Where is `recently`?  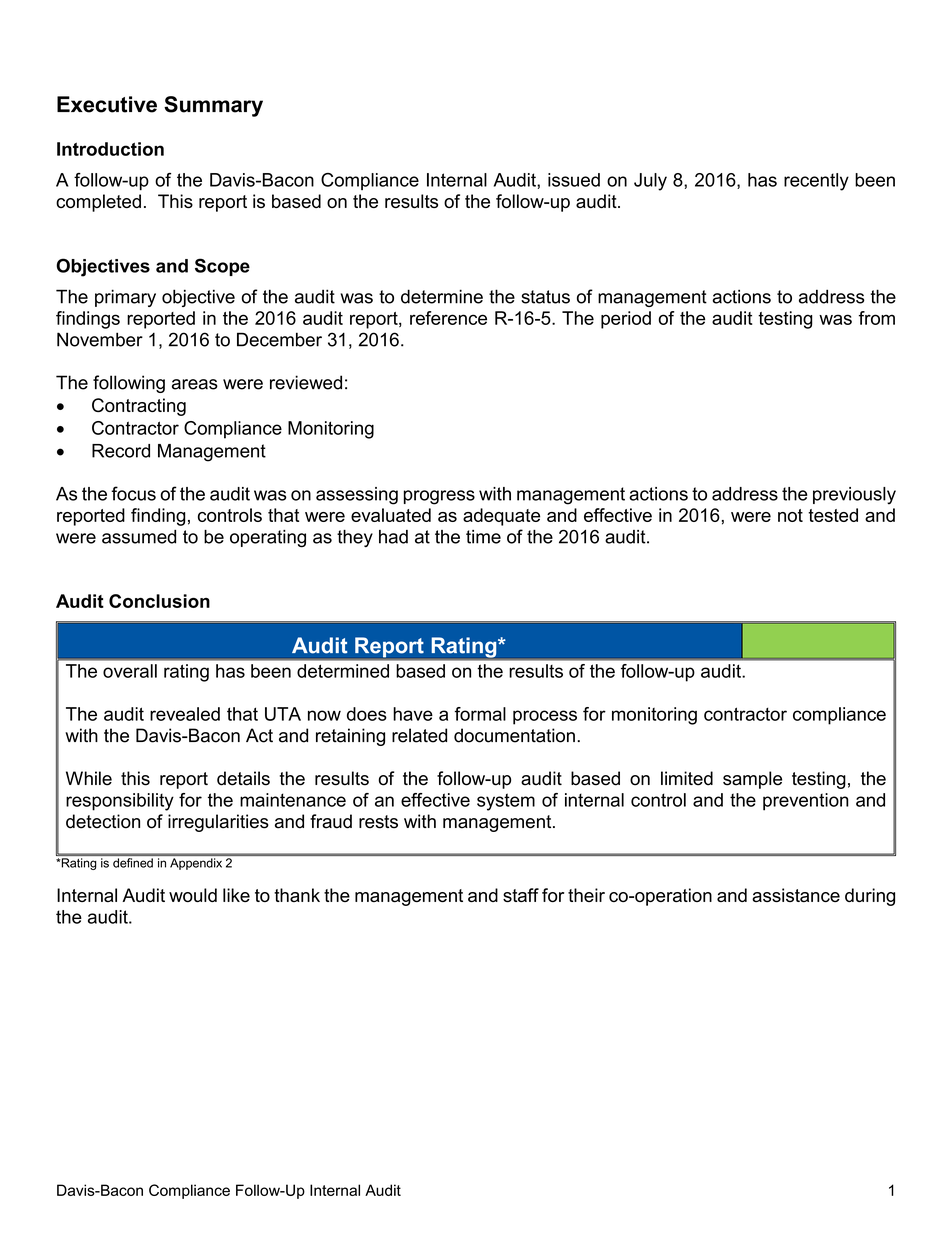
recently is located at coordinates (816, 182).
